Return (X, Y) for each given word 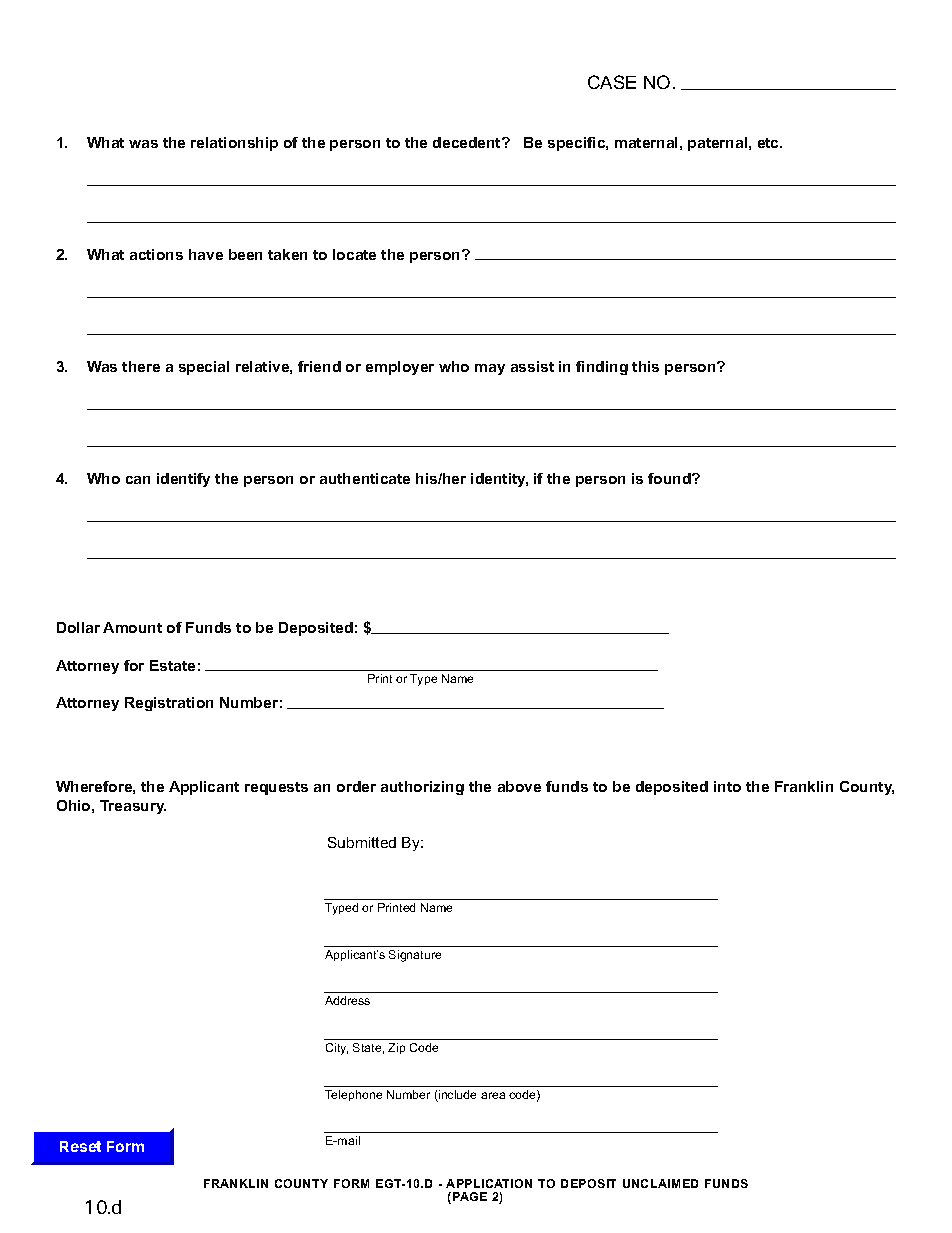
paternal (719, 144)
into (727, 786)
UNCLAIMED (660, 1183)
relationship (234, 144)
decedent (468, 142)
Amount (132, 627)
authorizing (422, 788)
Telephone (353, 1095)
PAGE (470, 1196)
